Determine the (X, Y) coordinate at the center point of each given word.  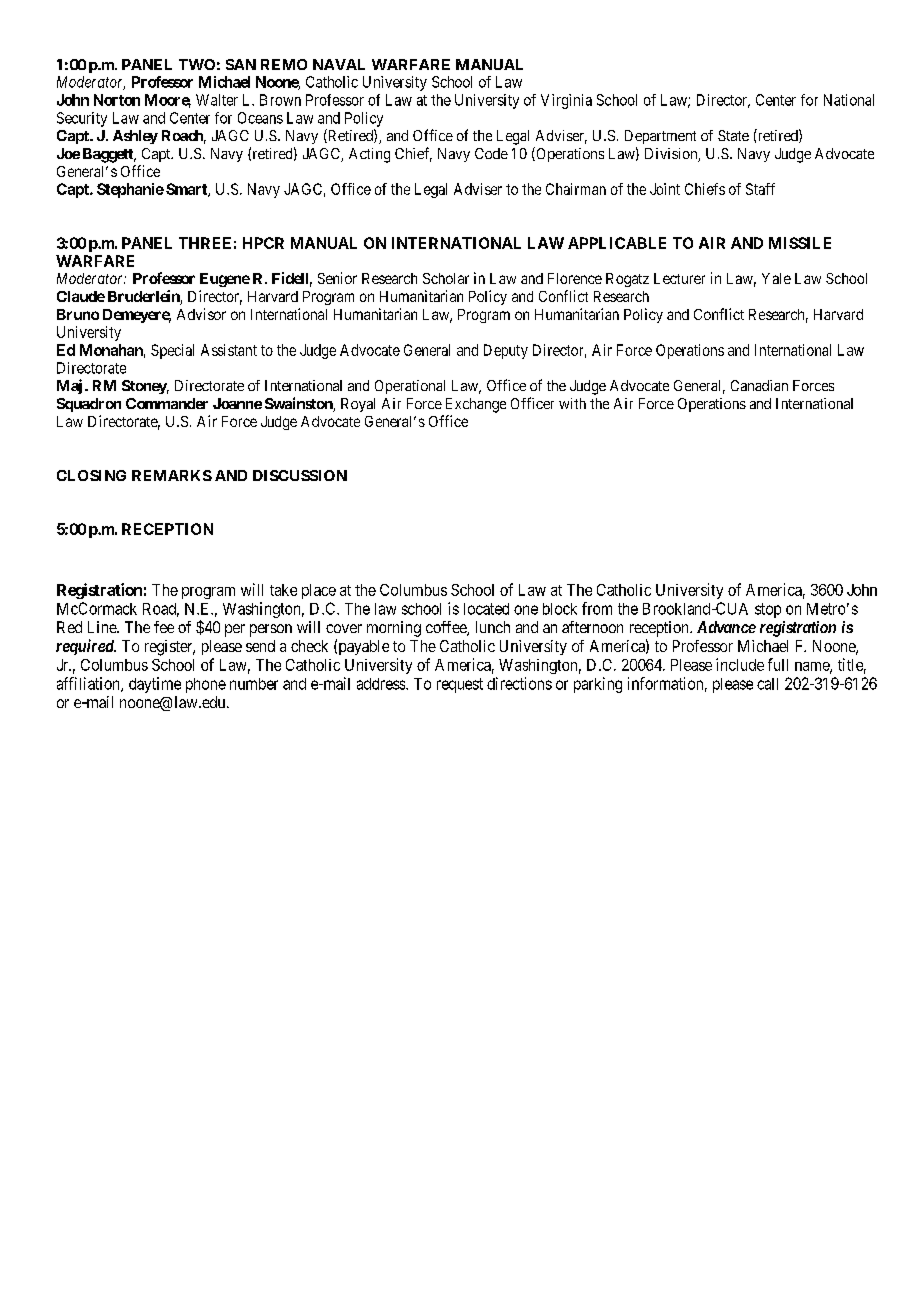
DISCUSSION (300, 475)
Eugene (225, 280)
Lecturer (679, 278)
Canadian (759, 385)
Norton (117, 100)
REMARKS (172, 475)
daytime (155, 685)
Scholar (446, 278)
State (733, 135)
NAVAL (339, 64)
